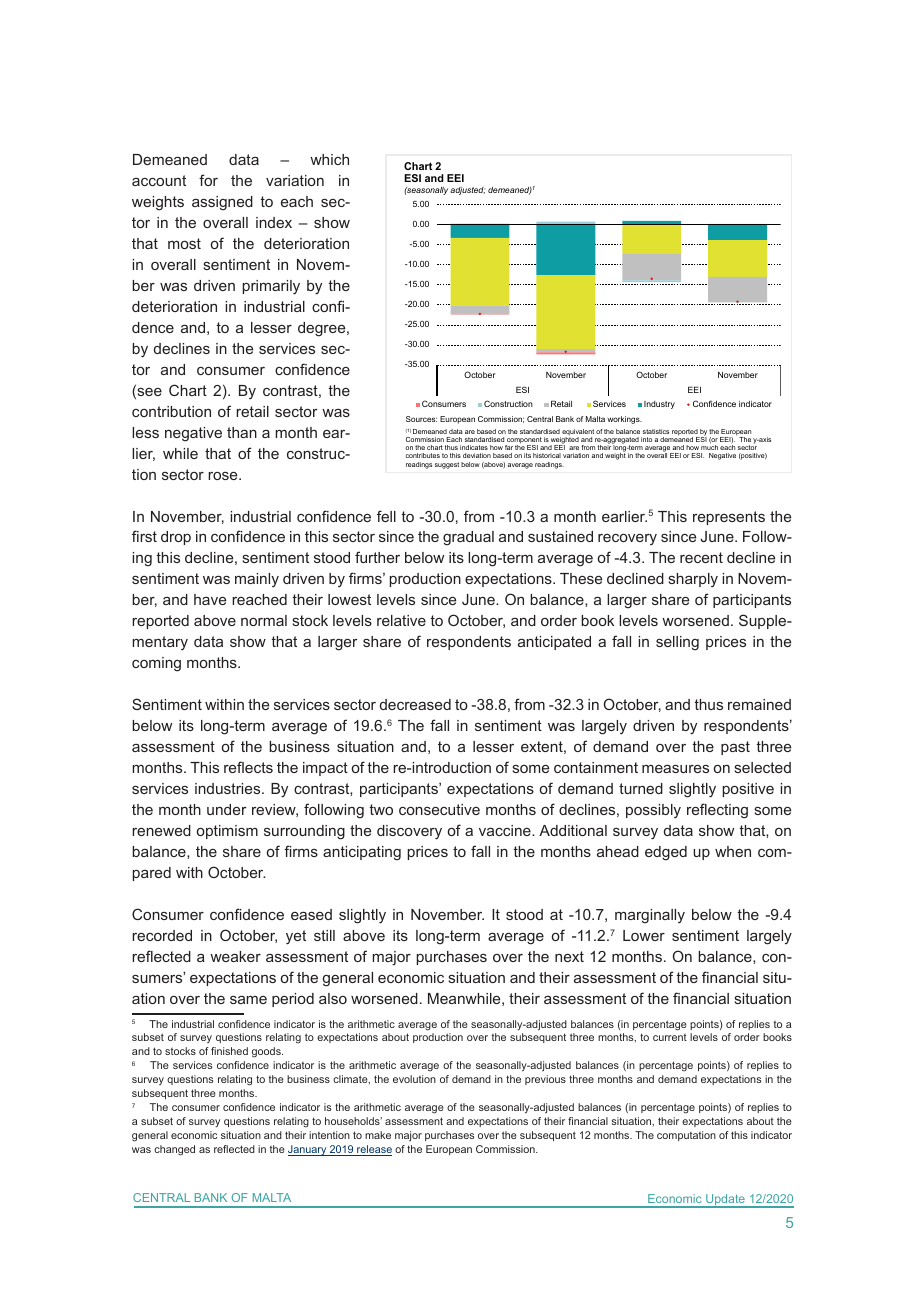  What do you see at coordinates (174, 1150) in the screenshot?
I see `changed` at bounding box center [174, 1150].
